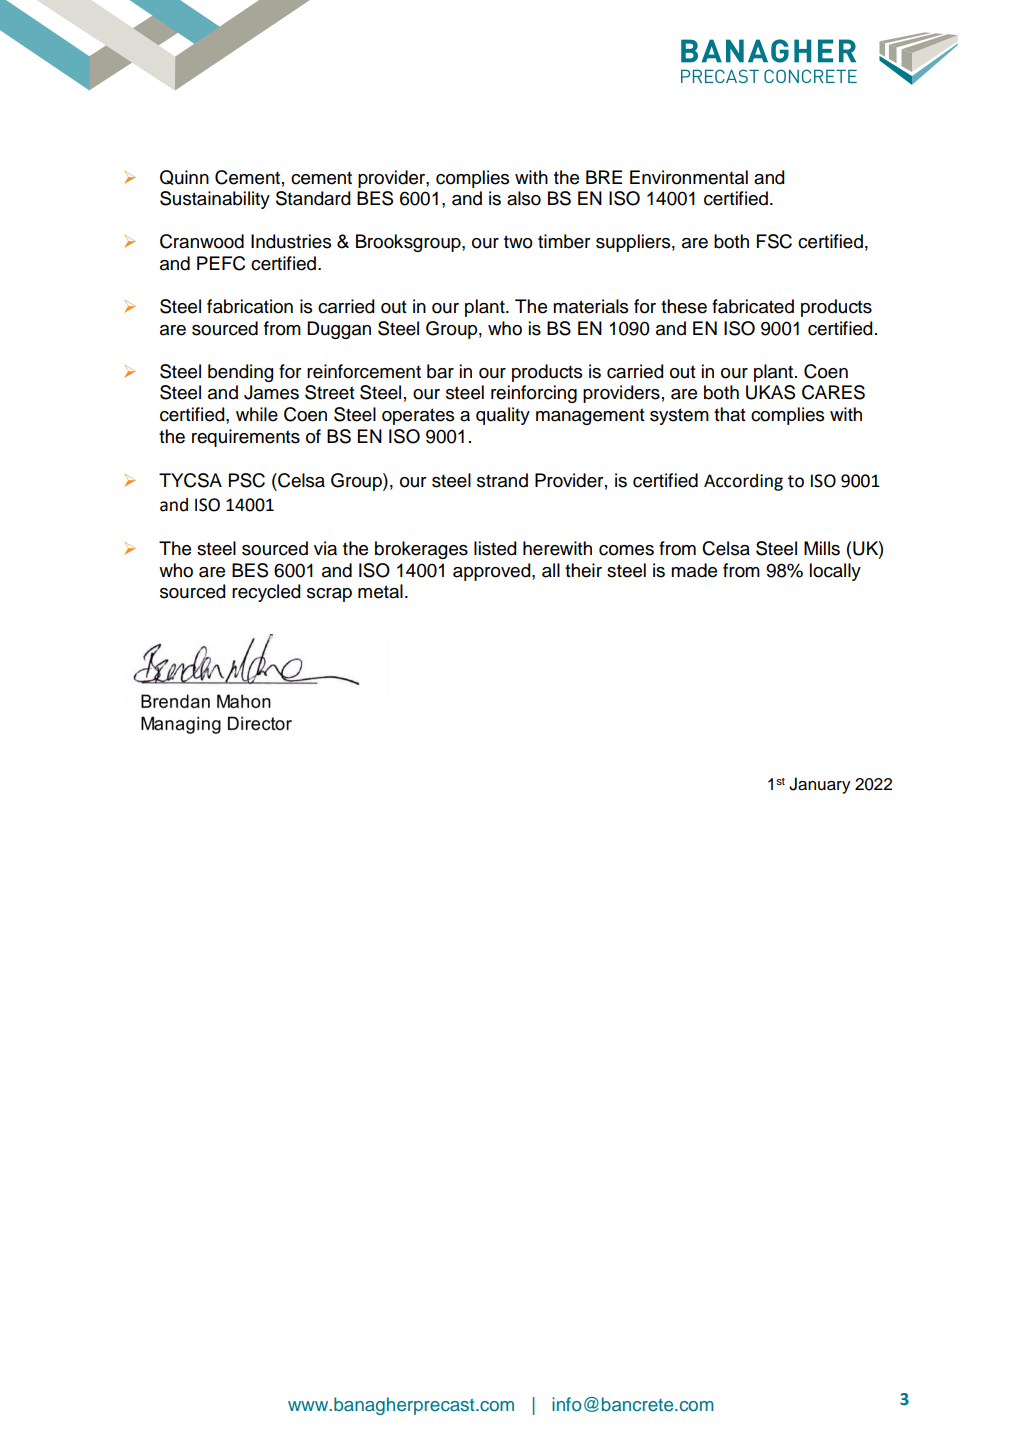  I want to click on also, so click(524, 198).
